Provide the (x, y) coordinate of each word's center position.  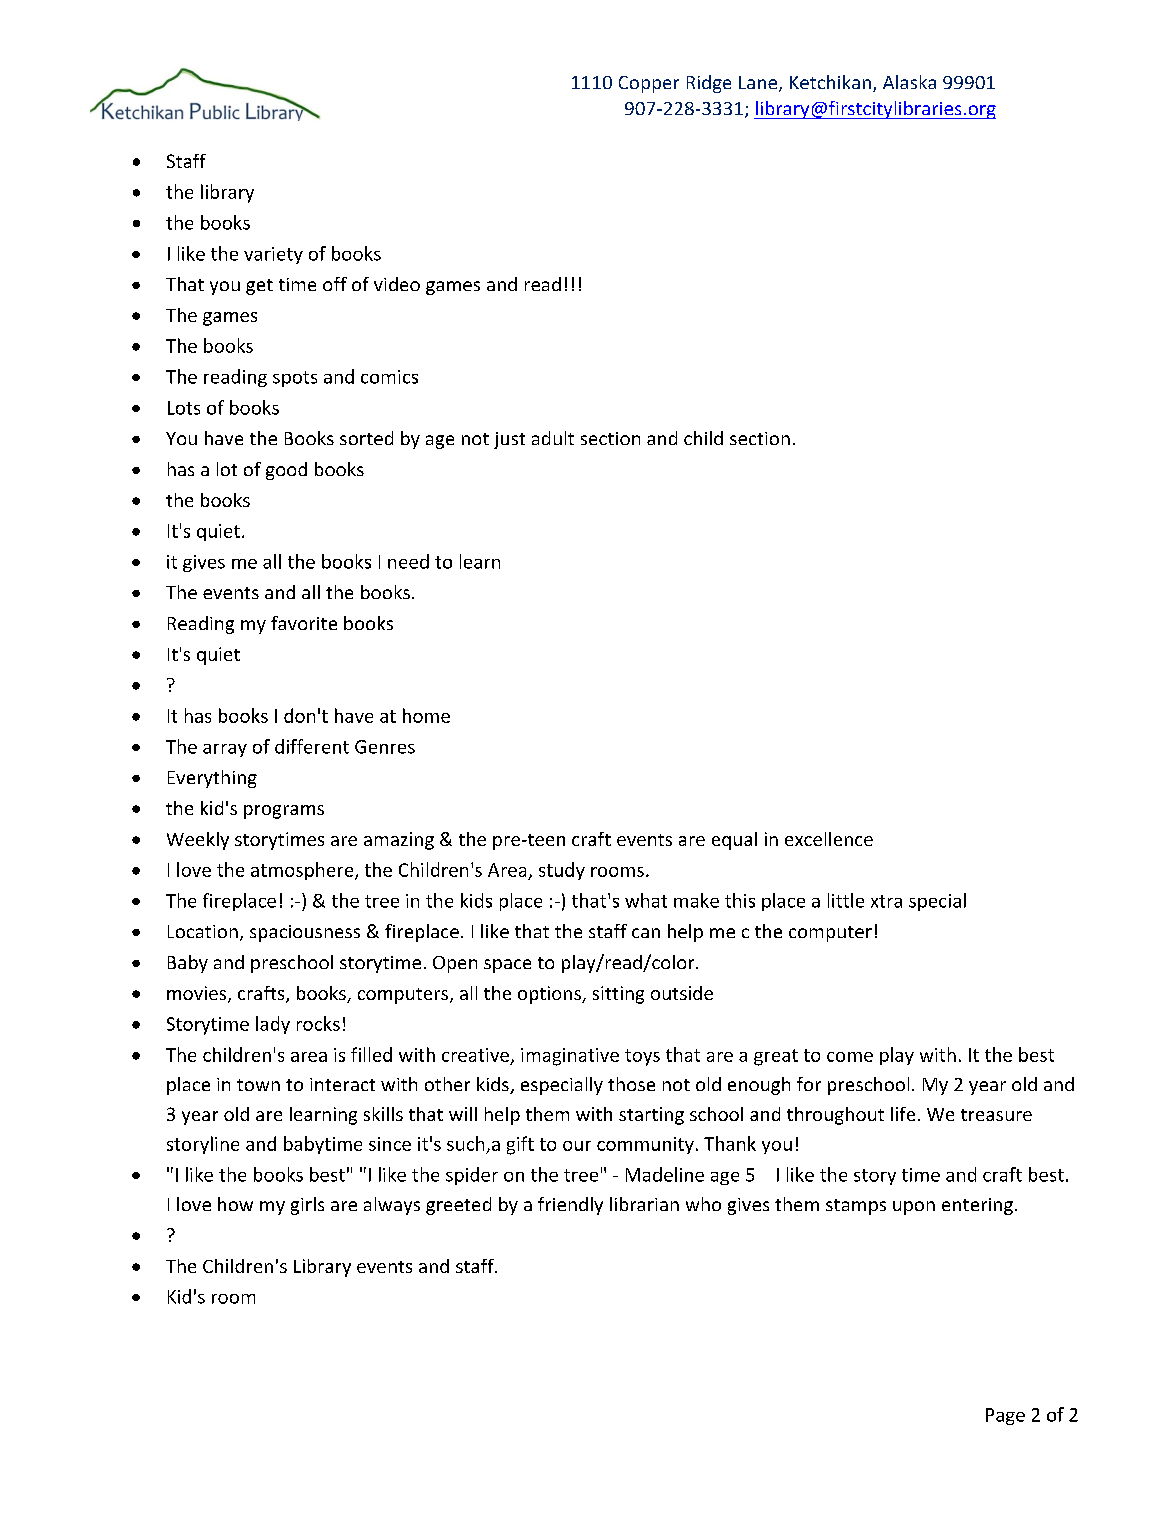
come (850, 1057)
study (562, 871)
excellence (829, 839)
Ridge (709, 84)
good (286, 471)
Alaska (909, 82)
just (509, 440)
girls (307, 1206)
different (312, 746)
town (258, 1085)
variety (273, 255)
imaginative (570, 1057)
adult (553, 438)
